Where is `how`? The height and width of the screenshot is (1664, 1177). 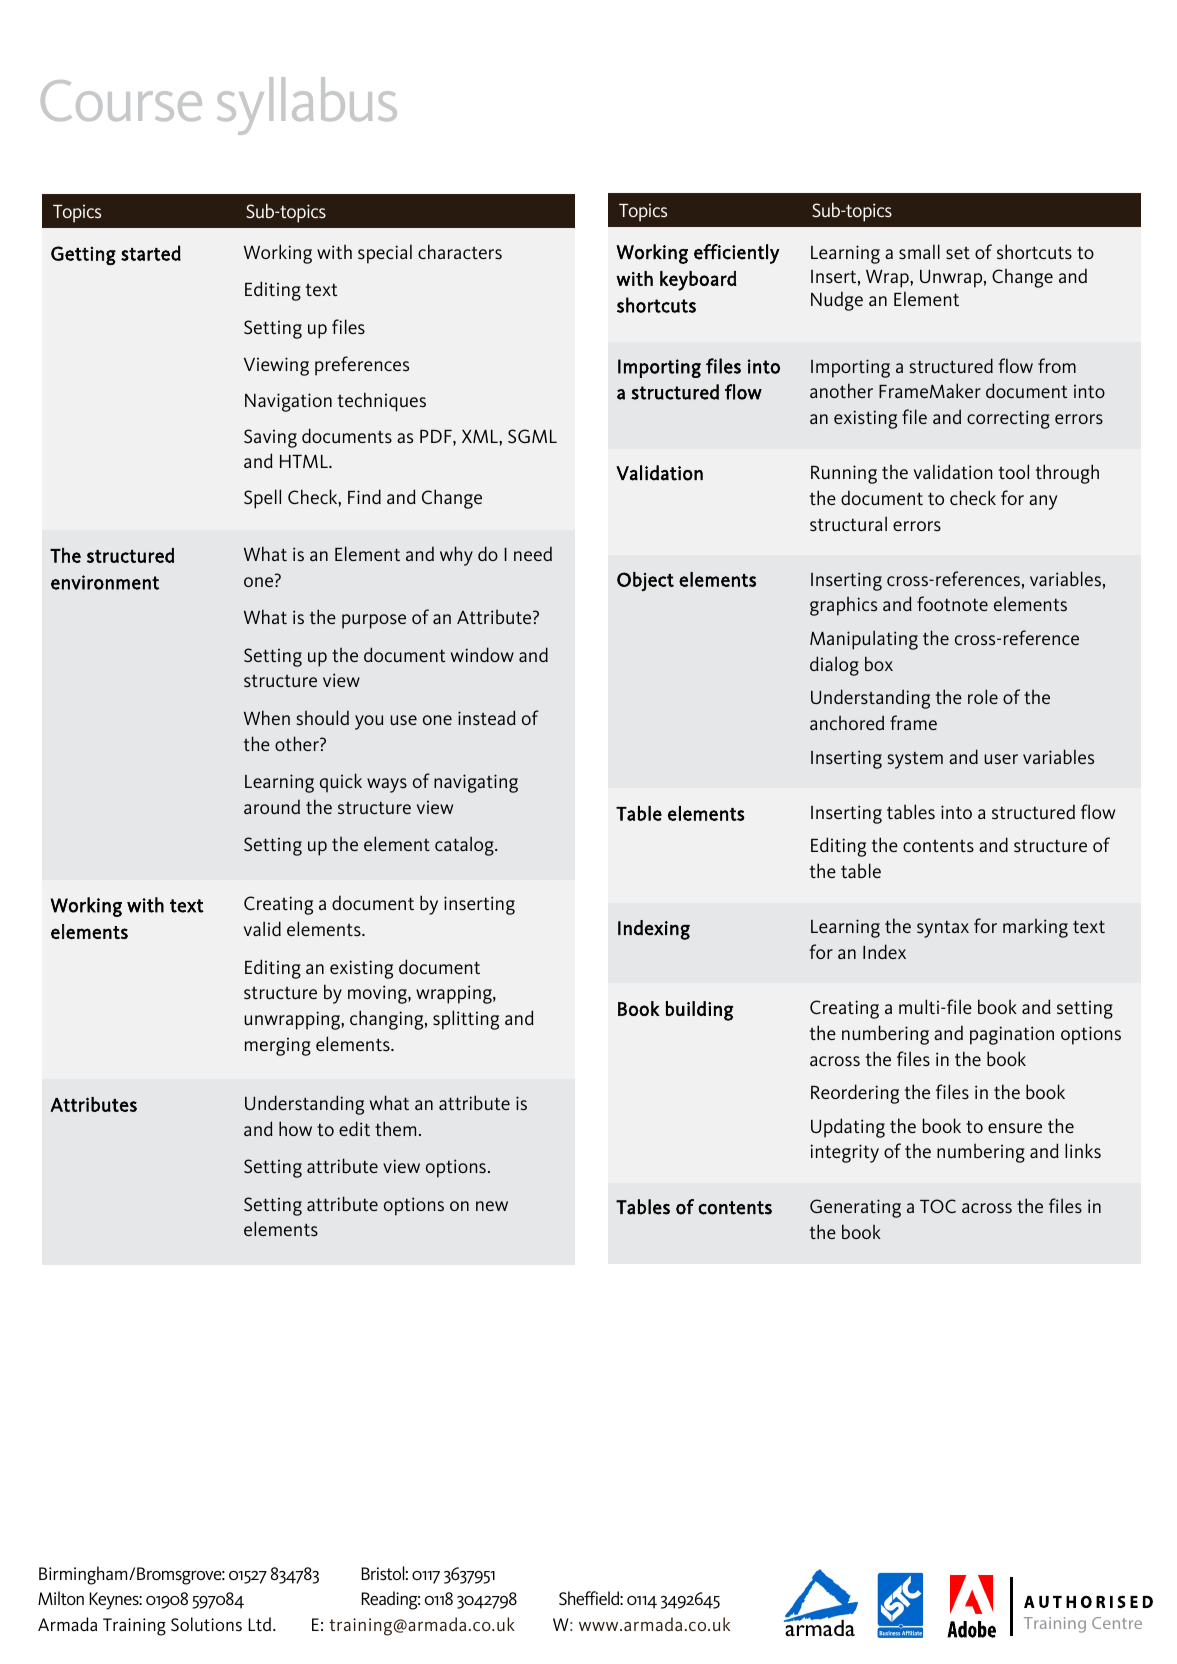 how is located at coordinates (295, 1128).
